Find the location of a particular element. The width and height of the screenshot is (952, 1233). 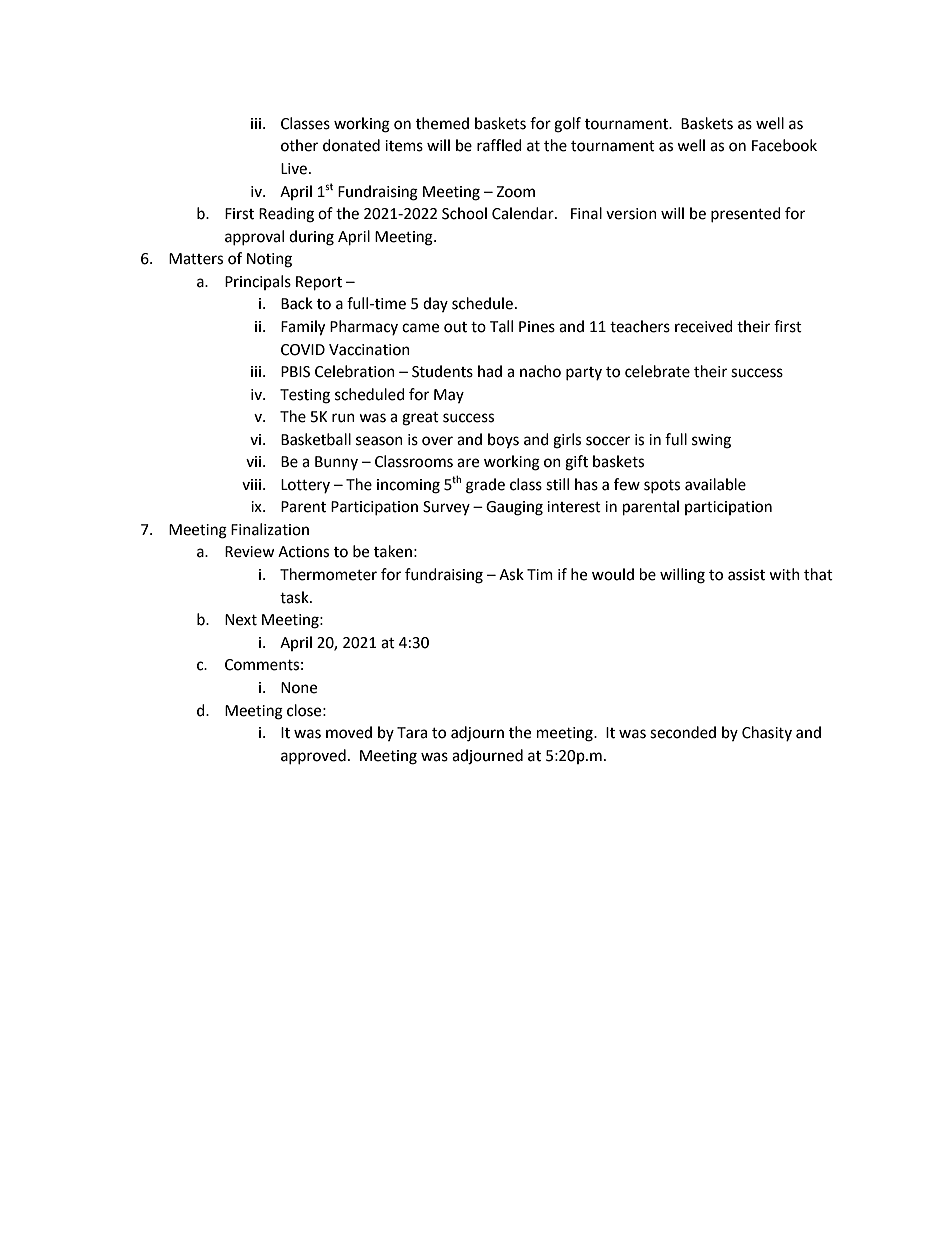

Principals is located at coordinates (258, 282).
